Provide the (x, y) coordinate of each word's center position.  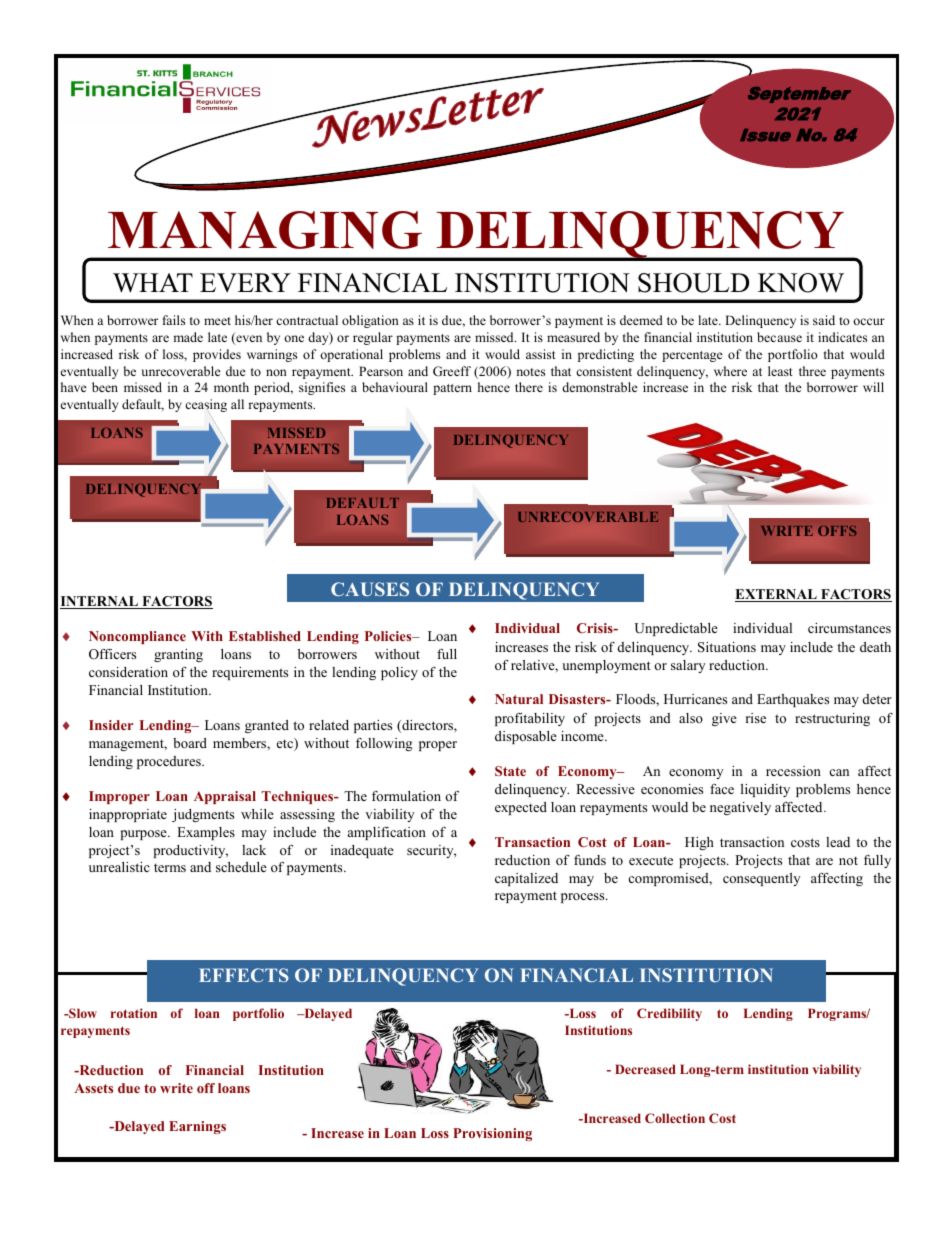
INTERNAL (100, 602)
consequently (761, 879)
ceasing (206, 406)
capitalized (526, 879)
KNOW (801, 283)
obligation (370, 321)
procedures (170, 762)
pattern (452, 389)
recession (793, 771)
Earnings (197, 1127)
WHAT (153, 283)
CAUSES (370, 589)
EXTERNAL (777, 595)
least (780, 371)
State (510, 771)
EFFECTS (244, 975)
